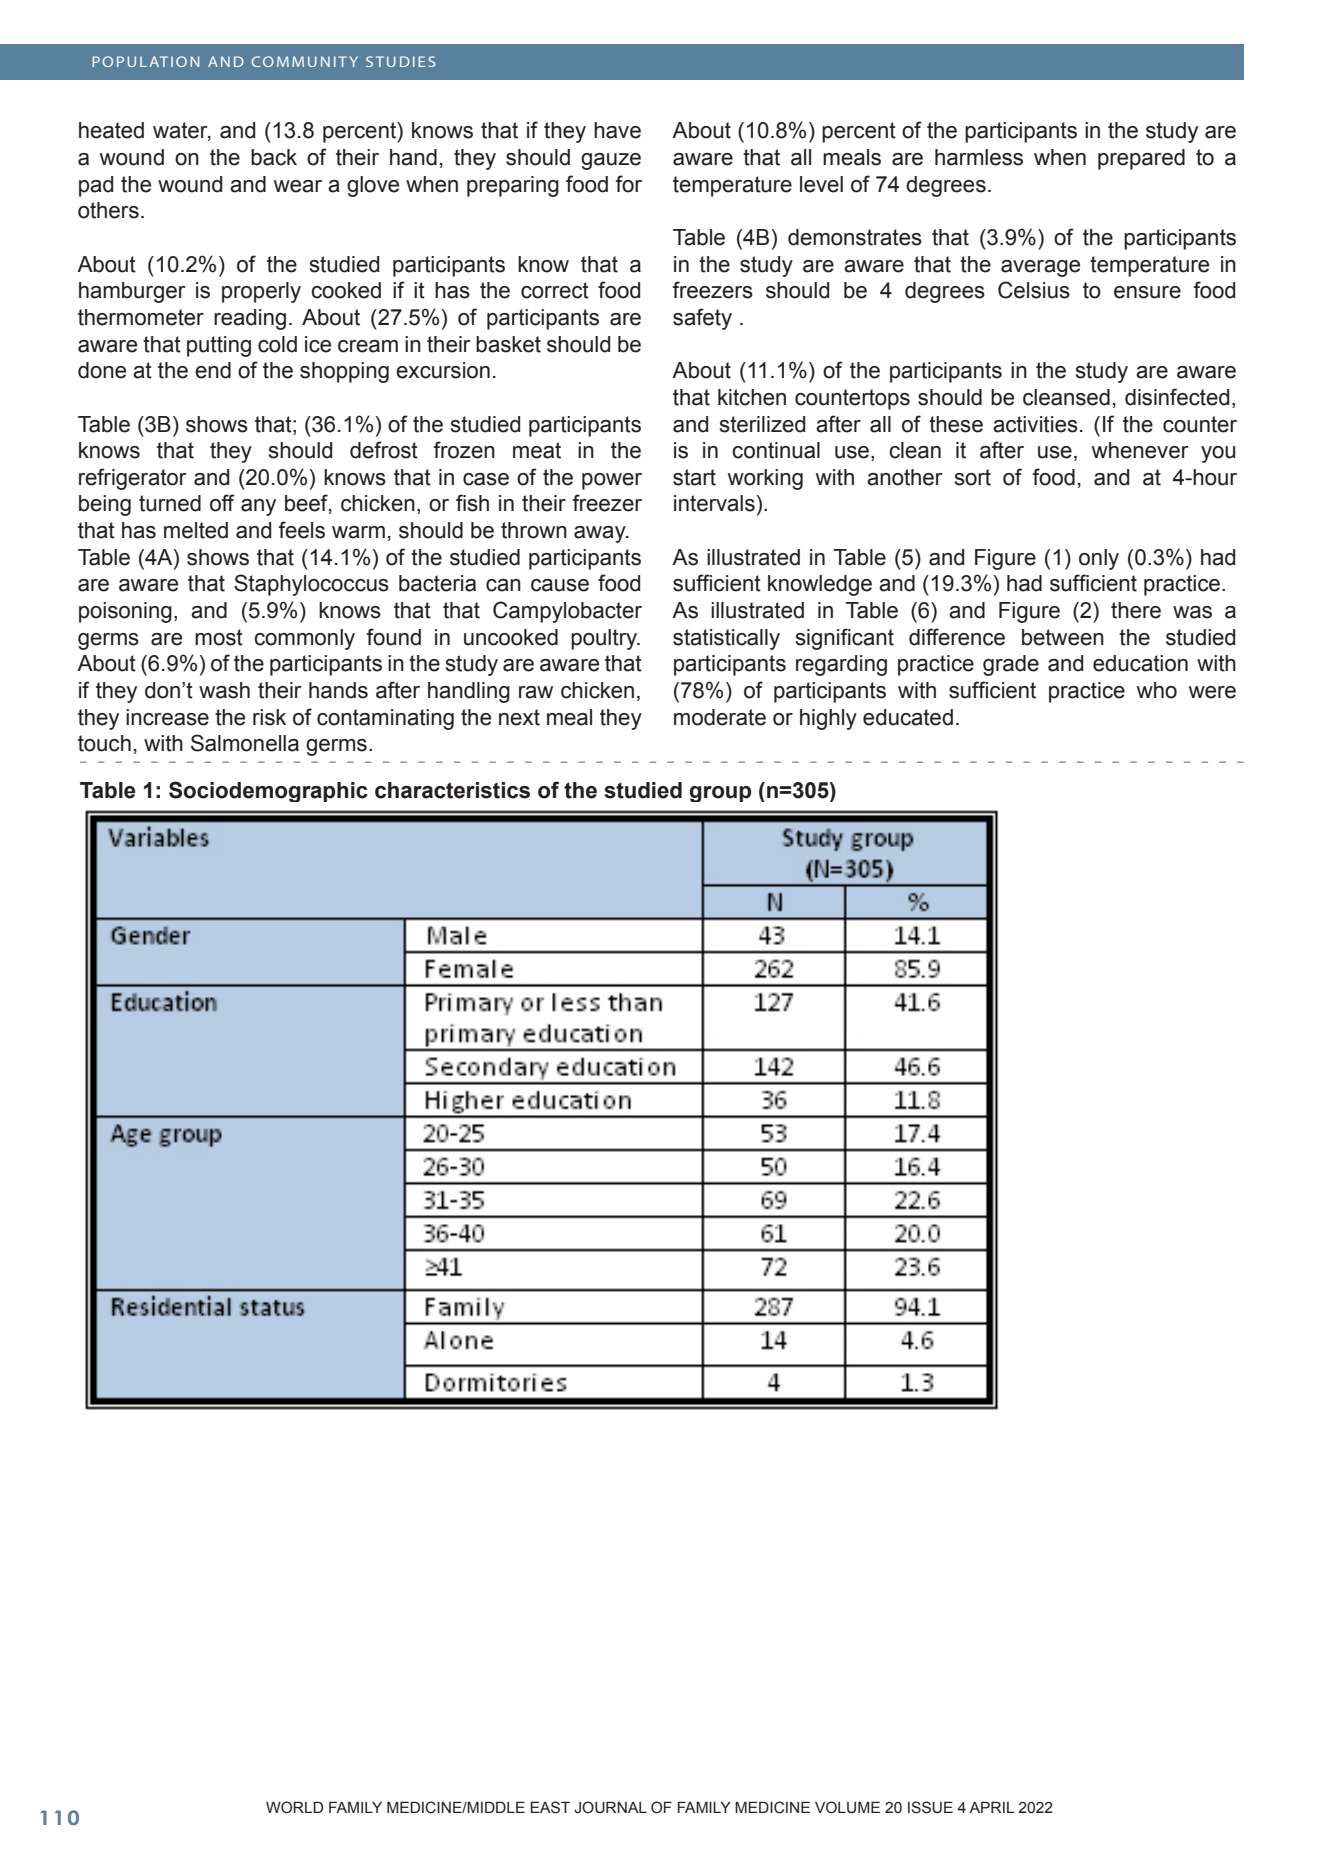  Describe the element at coordinates (908, 717) in the screenshot. I see `educated` at that location.
